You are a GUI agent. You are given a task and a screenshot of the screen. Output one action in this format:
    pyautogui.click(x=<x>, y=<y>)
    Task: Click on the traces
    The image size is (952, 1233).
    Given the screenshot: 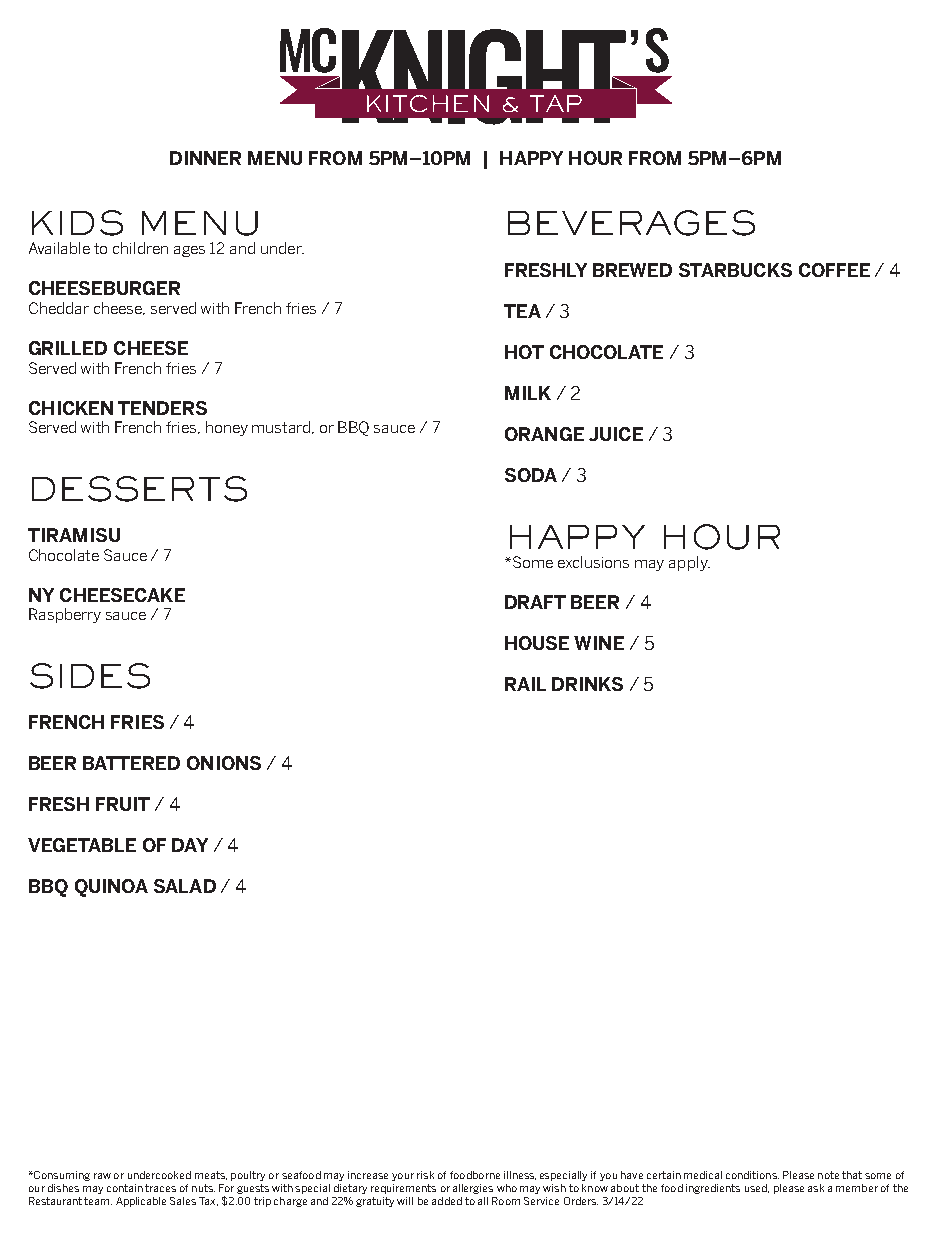 What is the action you would take?
    pyautogui.click(x=160, y=1188)
